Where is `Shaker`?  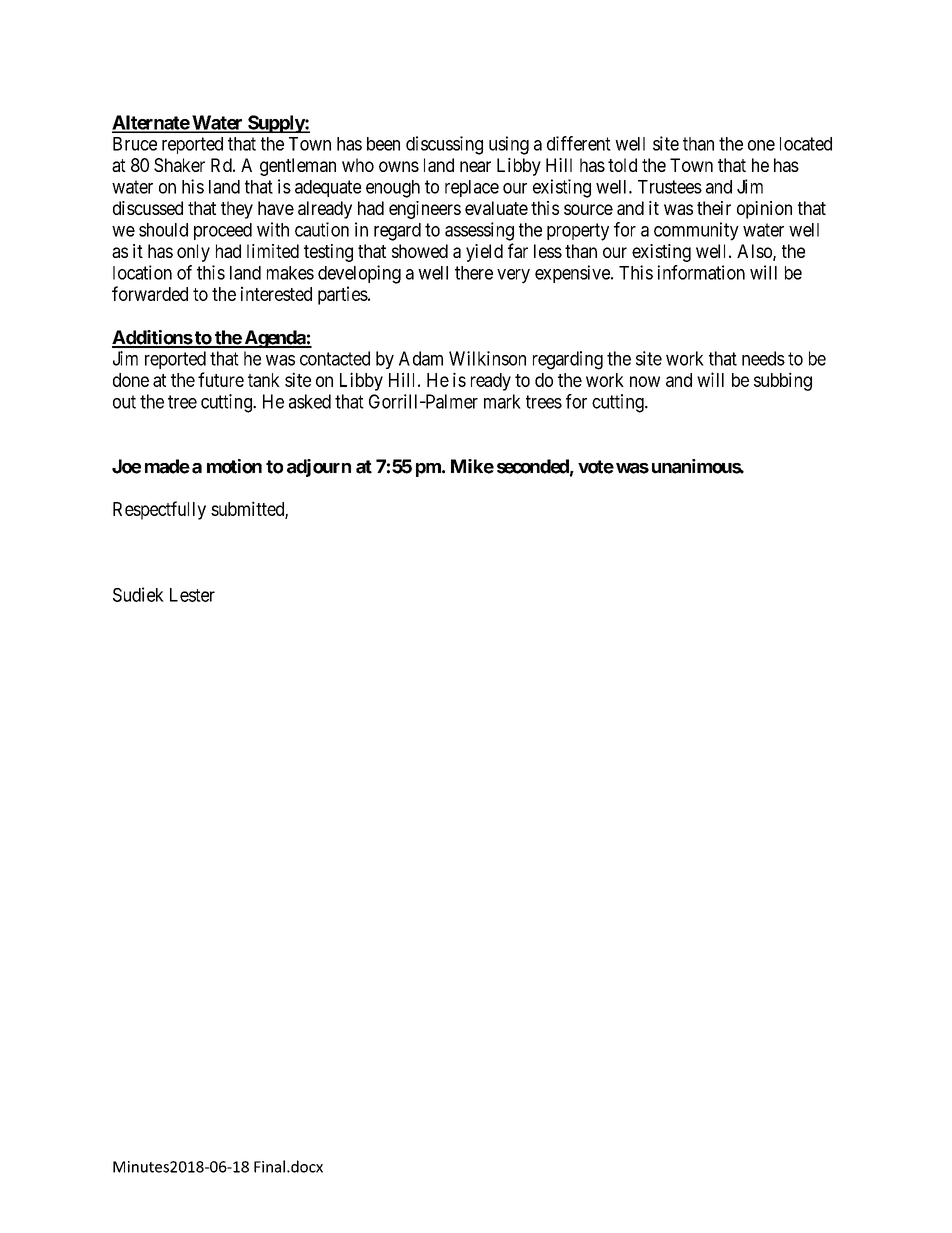 Shaker is located at coordinates (179, 165).
